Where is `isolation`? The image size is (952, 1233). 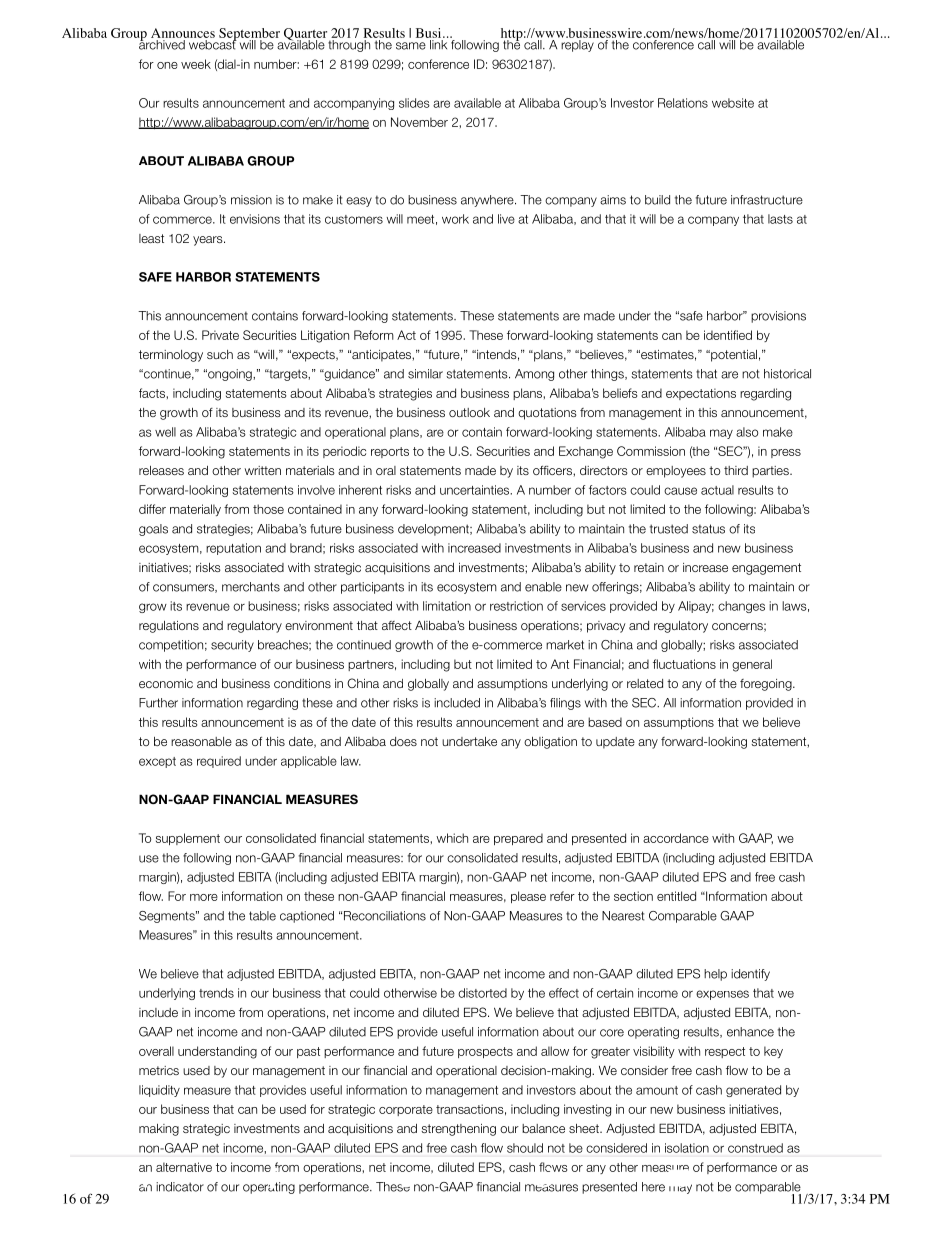 isolation is located at coordinates (687, 1148).
